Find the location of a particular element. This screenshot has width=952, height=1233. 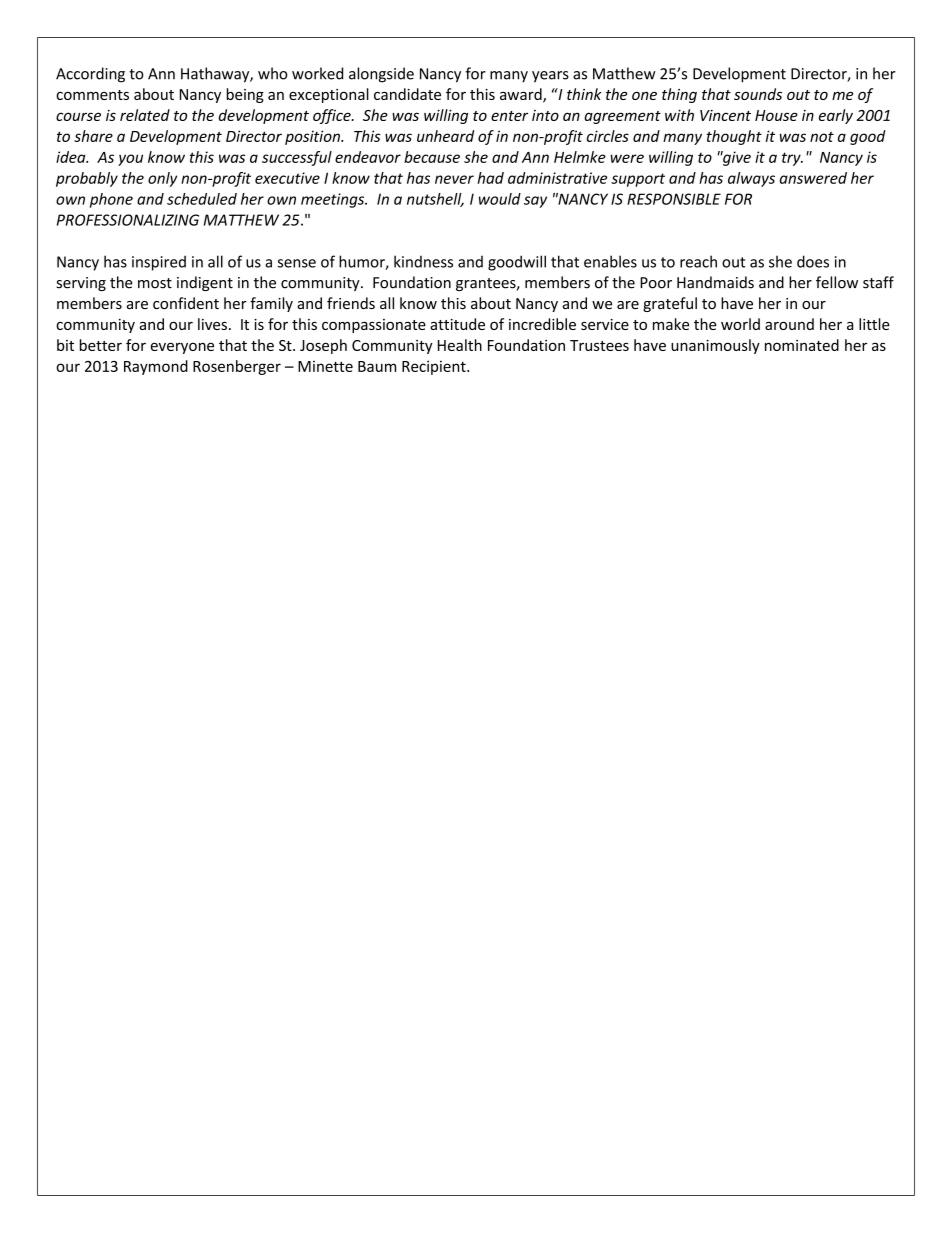

nominated is located at coordinates (802, 345).
